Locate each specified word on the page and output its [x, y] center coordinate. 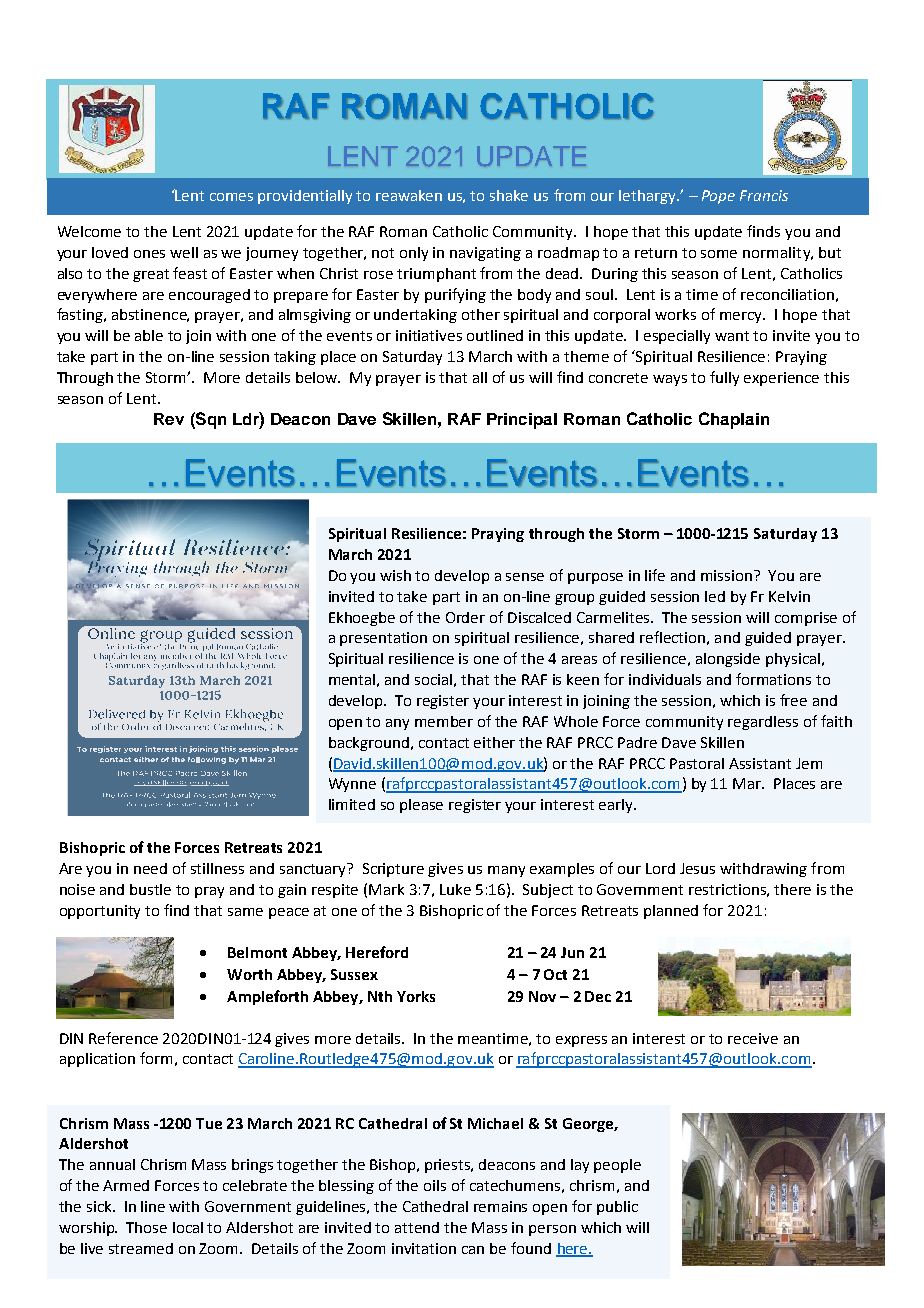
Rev [169, 419]
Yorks [416, 996]
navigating [485, 254]
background [369, 744]
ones [149, 254]
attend [417, 1227]
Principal [522, 421]
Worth [249, 974]
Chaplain [734, 420]
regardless [763, 723]
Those [146, 1227]
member [444, 721]
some [719, 254]
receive [753, 1038]
